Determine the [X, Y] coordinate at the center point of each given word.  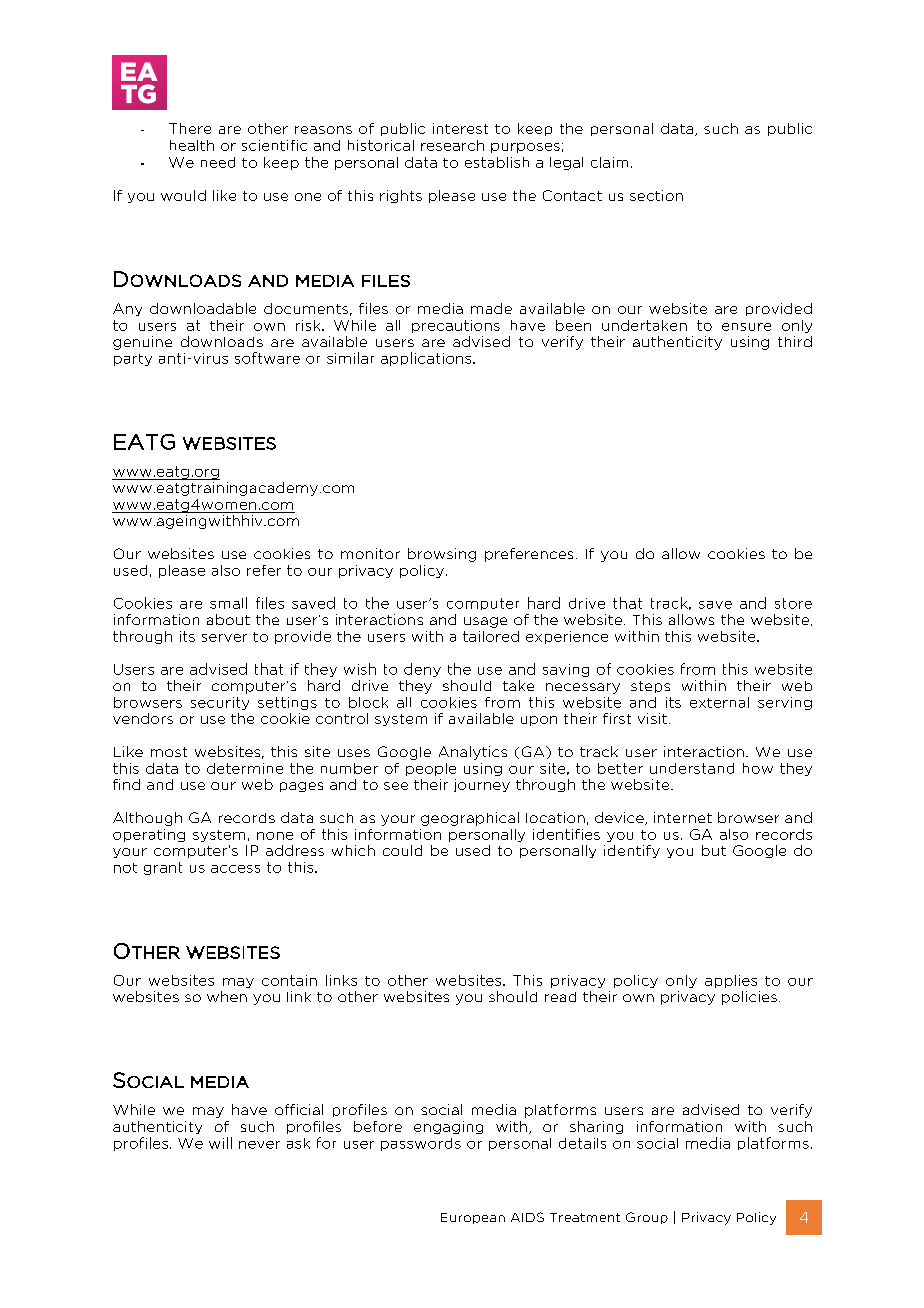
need [218, 162]
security [220, 703]
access [235, 869]
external [719, 702]
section [656, 195]
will [220, 1143]
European [473, 1218]
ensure [746, 327]
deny [422, 670]
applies [731, 981]
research [452, 145]
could [402, 850]
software [267, 358]
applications [427, 359]
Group [647, 1218]
